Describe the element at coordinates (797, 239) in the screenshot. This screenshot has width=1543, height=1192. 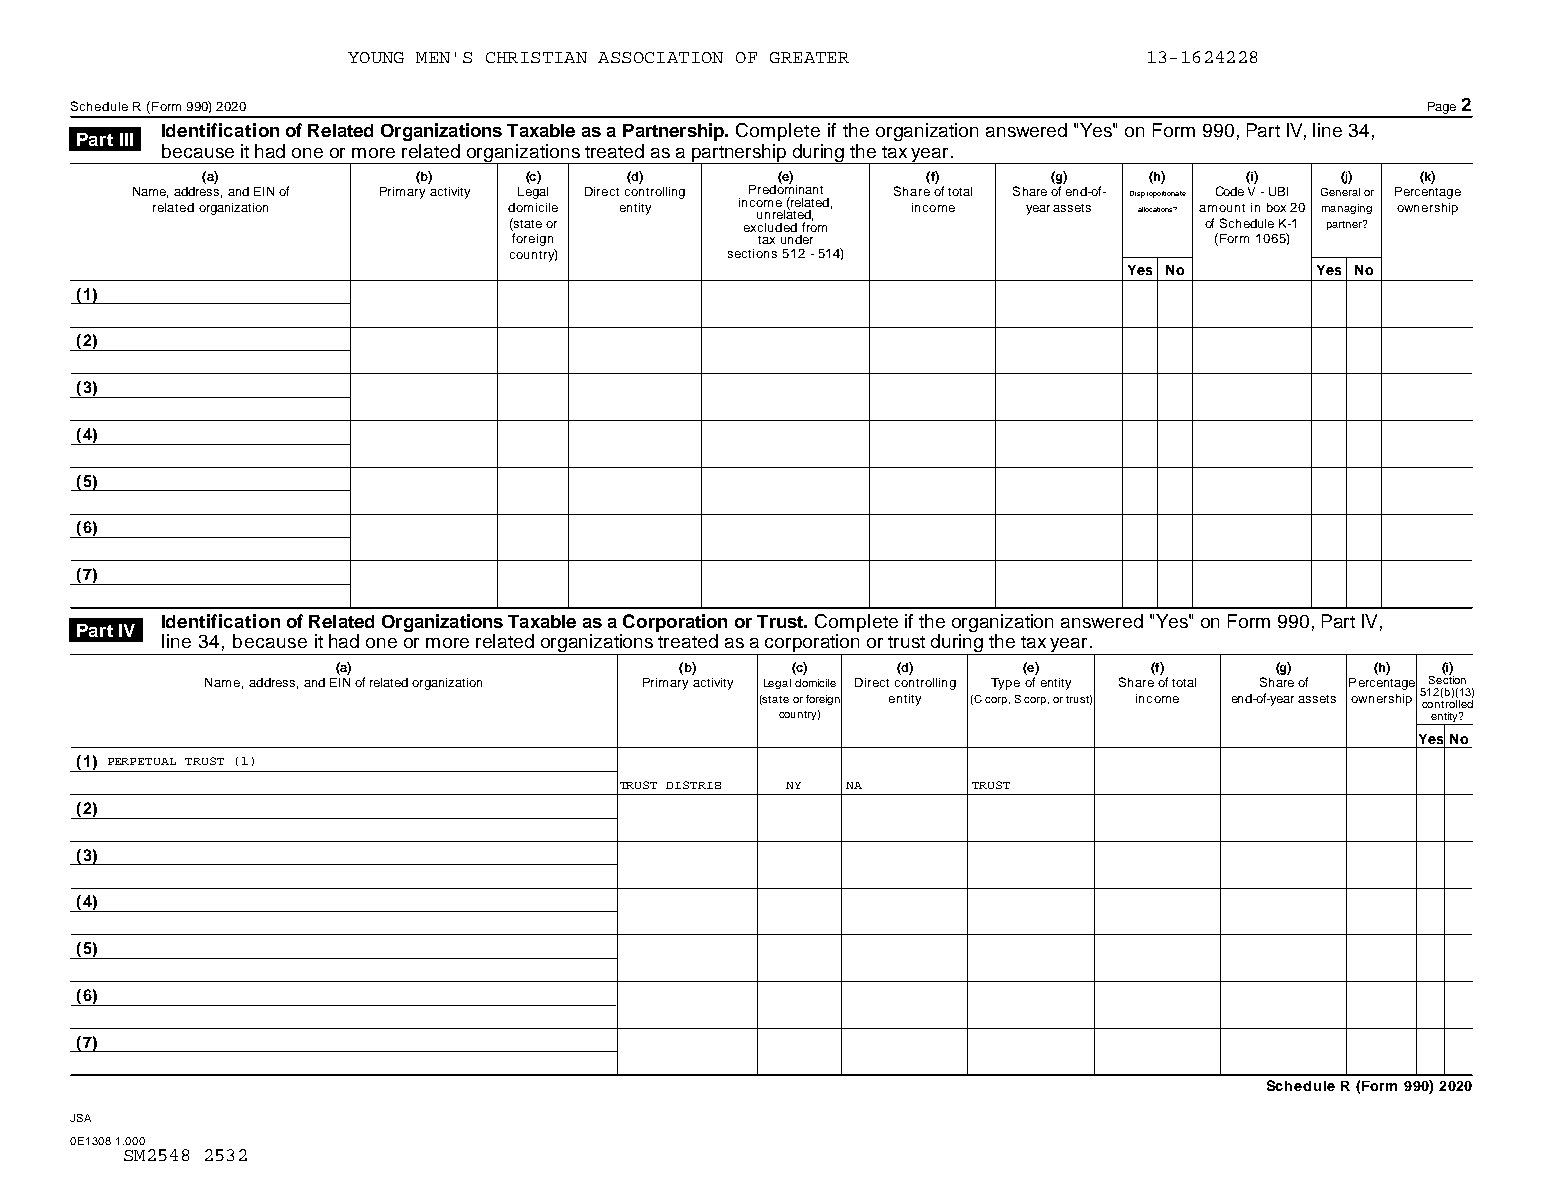
I see `under` at that location.
